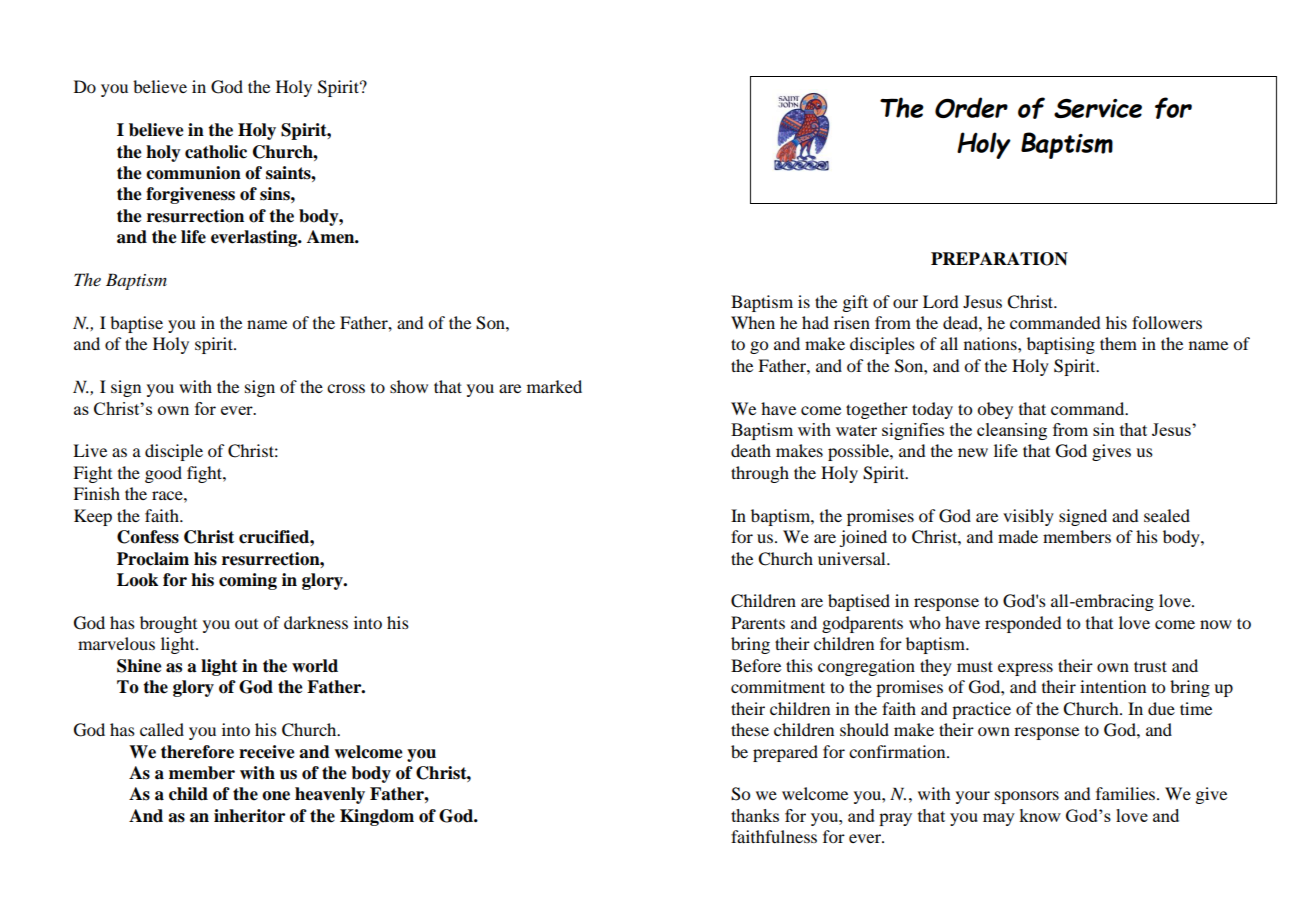 Image resolution: width=1307 pixels, height=924 pixels. What do you see at coordinates (246, 624) in the screenshot?
I see `out` at bounding box center [246, 624].
